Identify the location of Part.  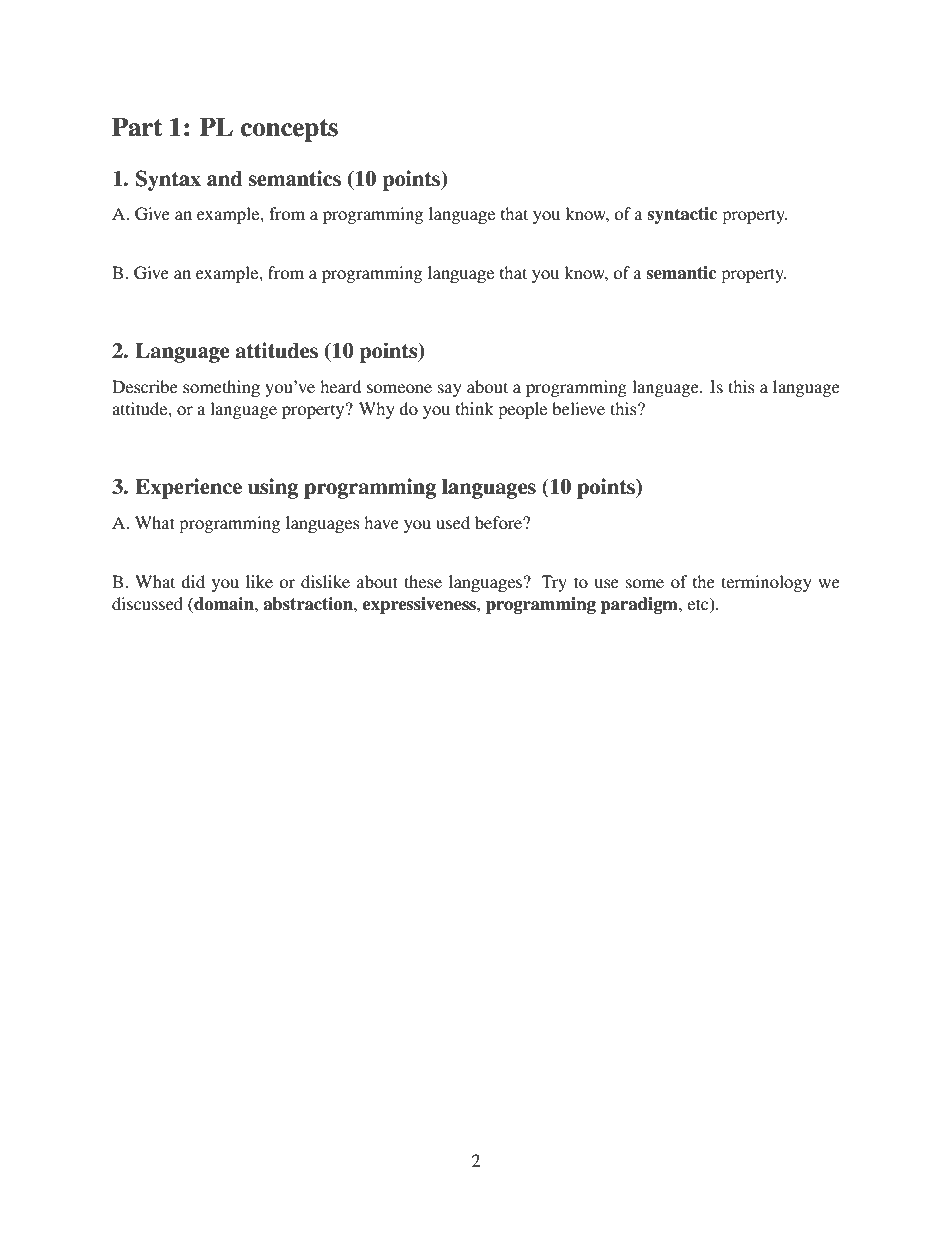
(137, 127).
